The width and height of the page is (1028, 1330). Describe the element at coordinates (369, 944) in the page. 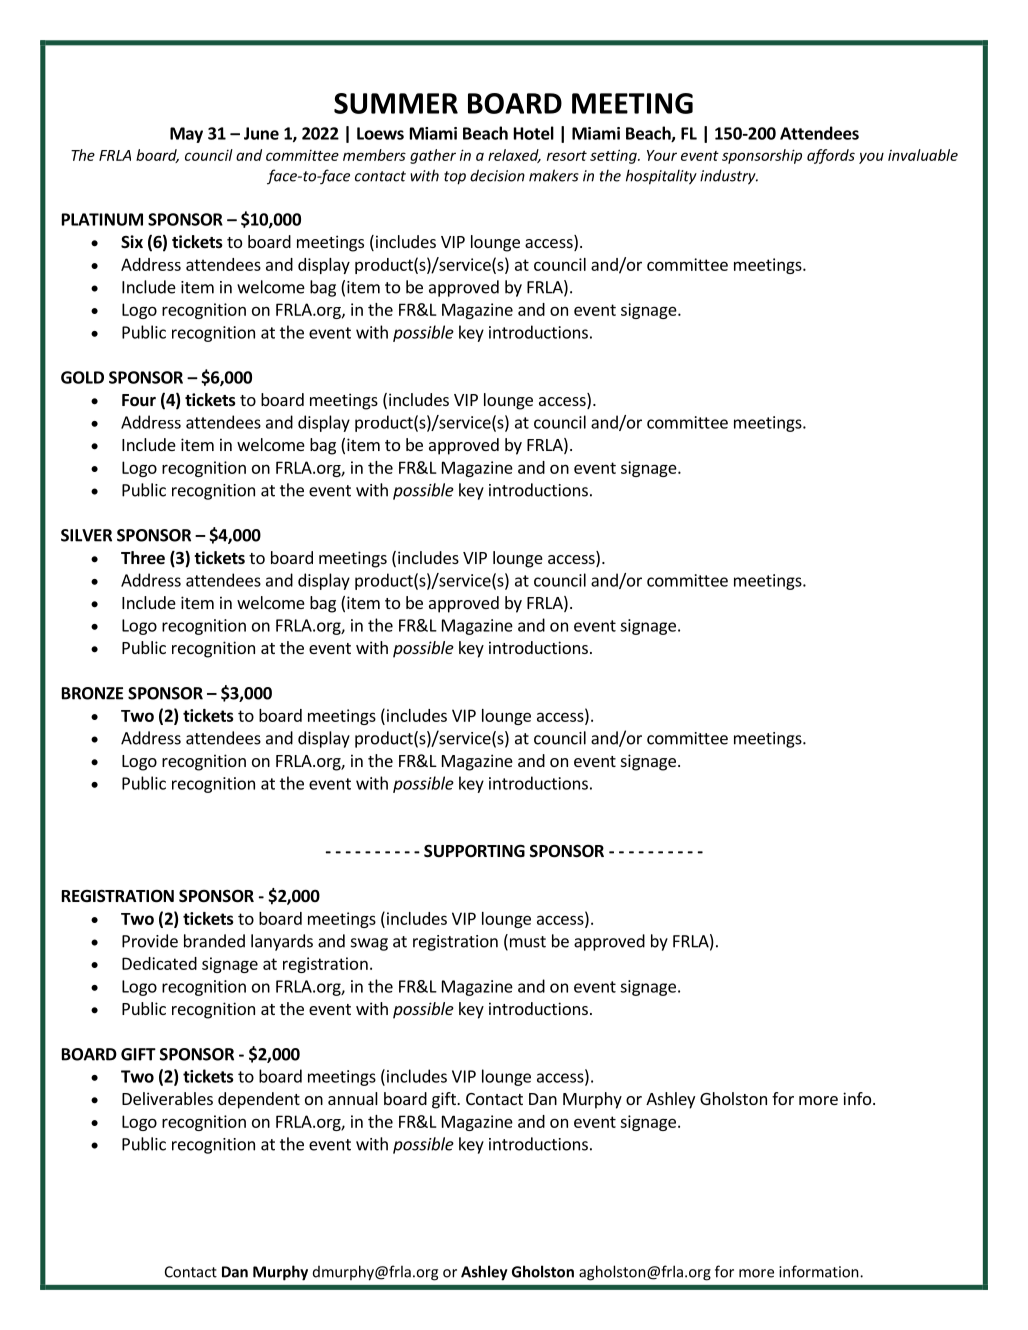

I see `swag` at that location.
